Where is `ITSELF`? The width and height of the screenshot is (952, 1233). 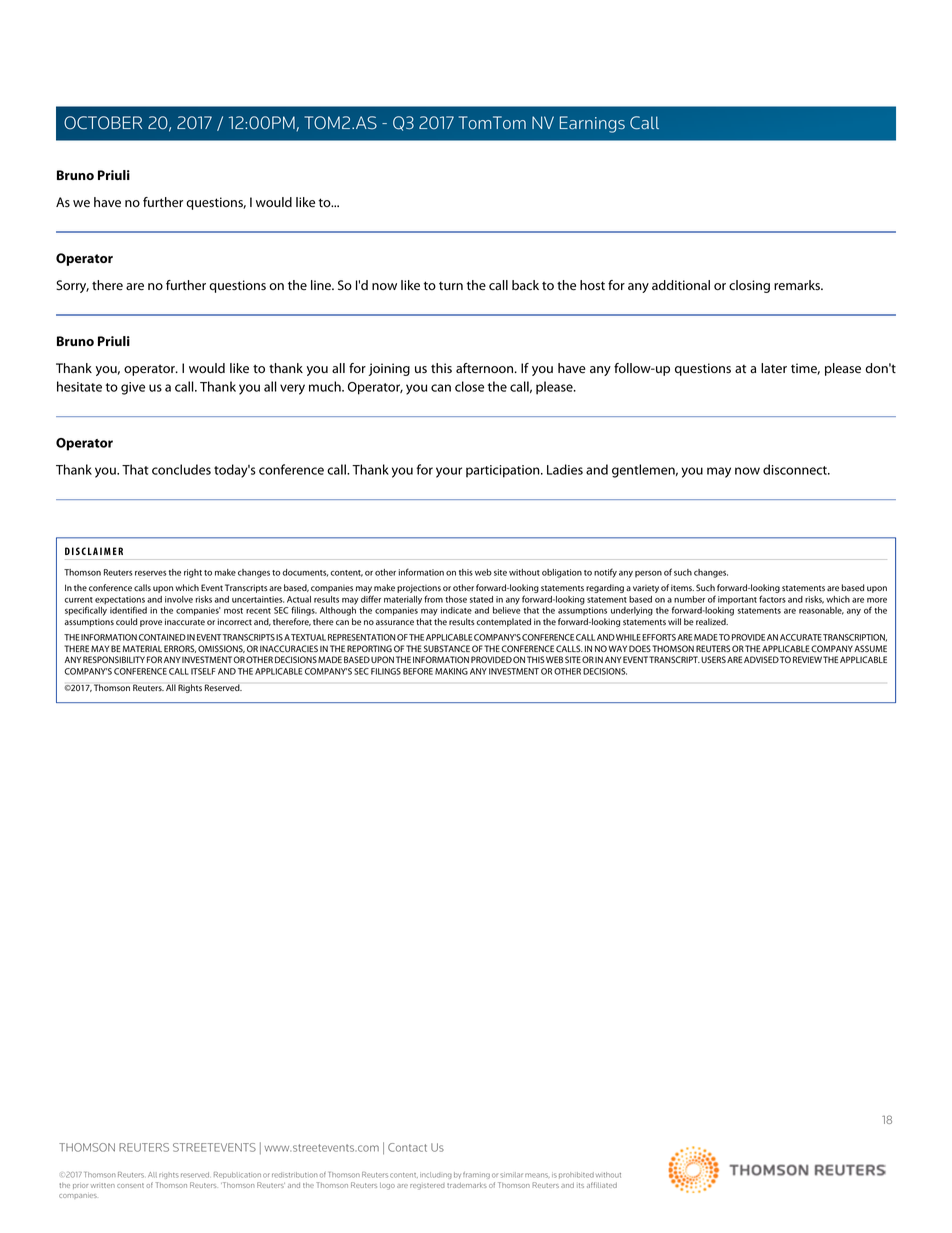
ITSELF is located at coordinates (203, 671).
